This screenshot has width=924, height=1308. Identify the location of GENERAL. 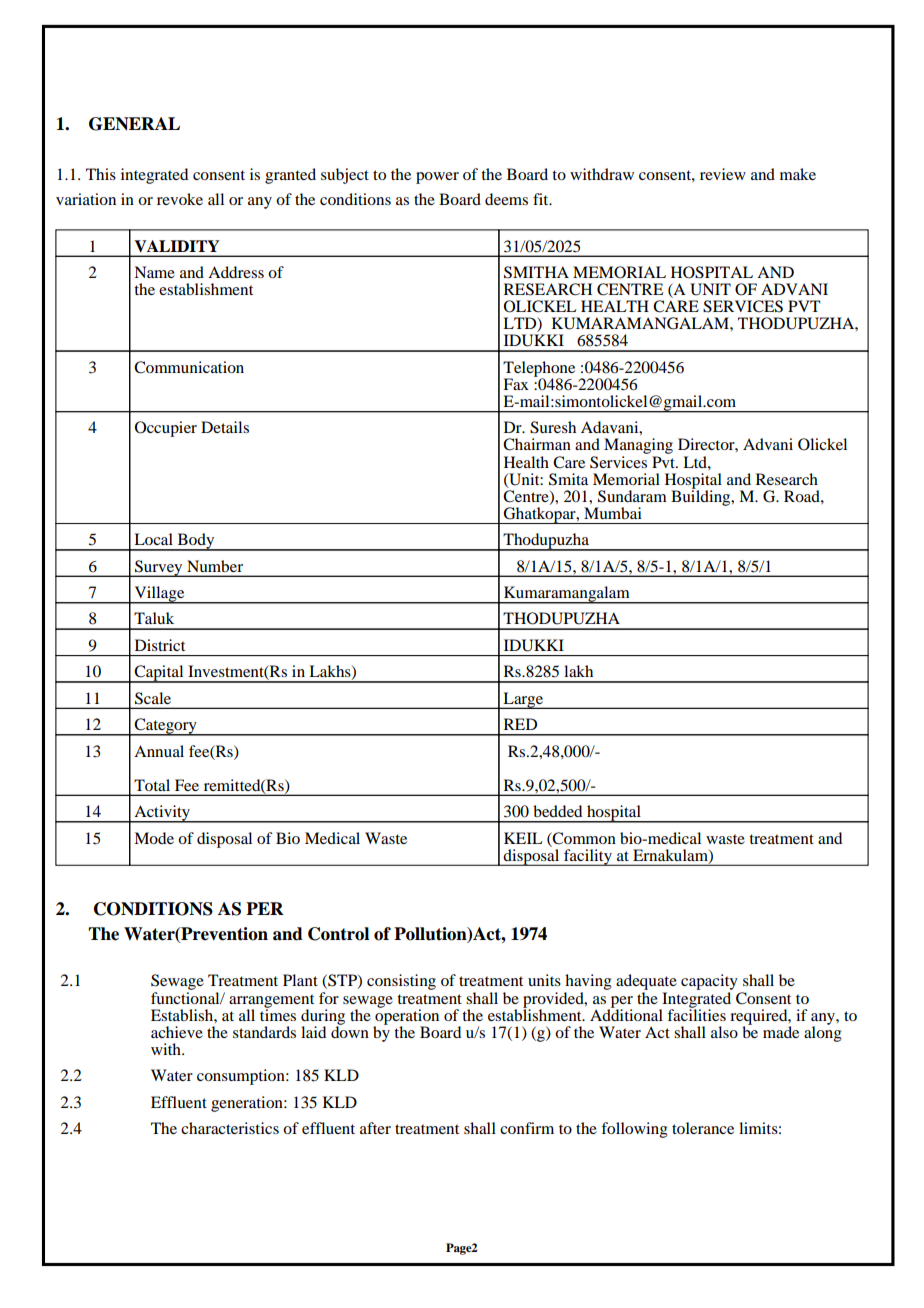
(134, 124).
